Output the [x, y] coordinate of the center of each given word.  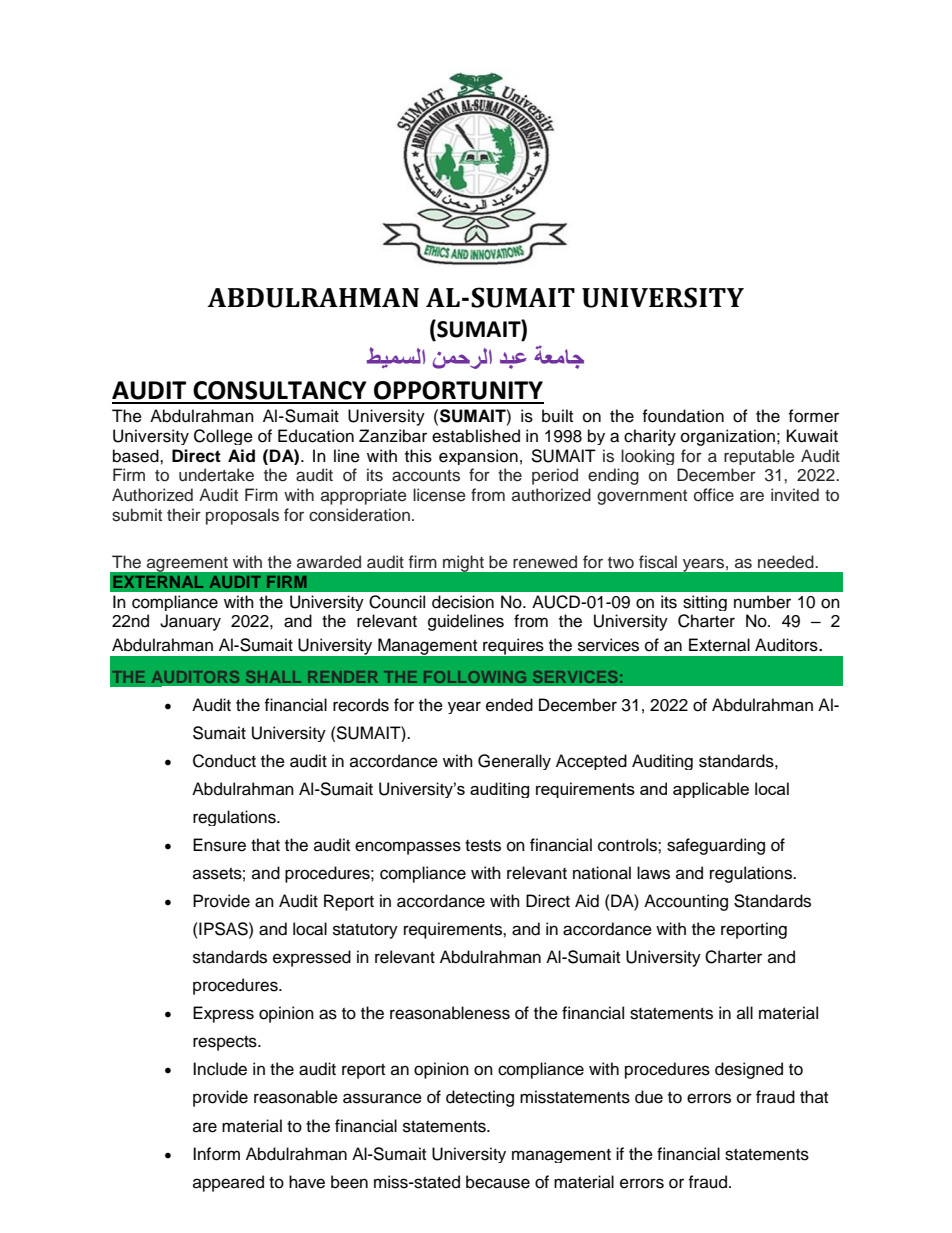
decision [463, 602]
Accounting [686, 902]
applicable [711, 790]
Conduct [224, 761]
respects [226, 1043]
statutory [365, 931]
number [762, 602]
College [223, 437]
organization [728, 437]
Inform [216, 1154]
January [190, 622]
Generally [514, 762]
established [476, 436]
